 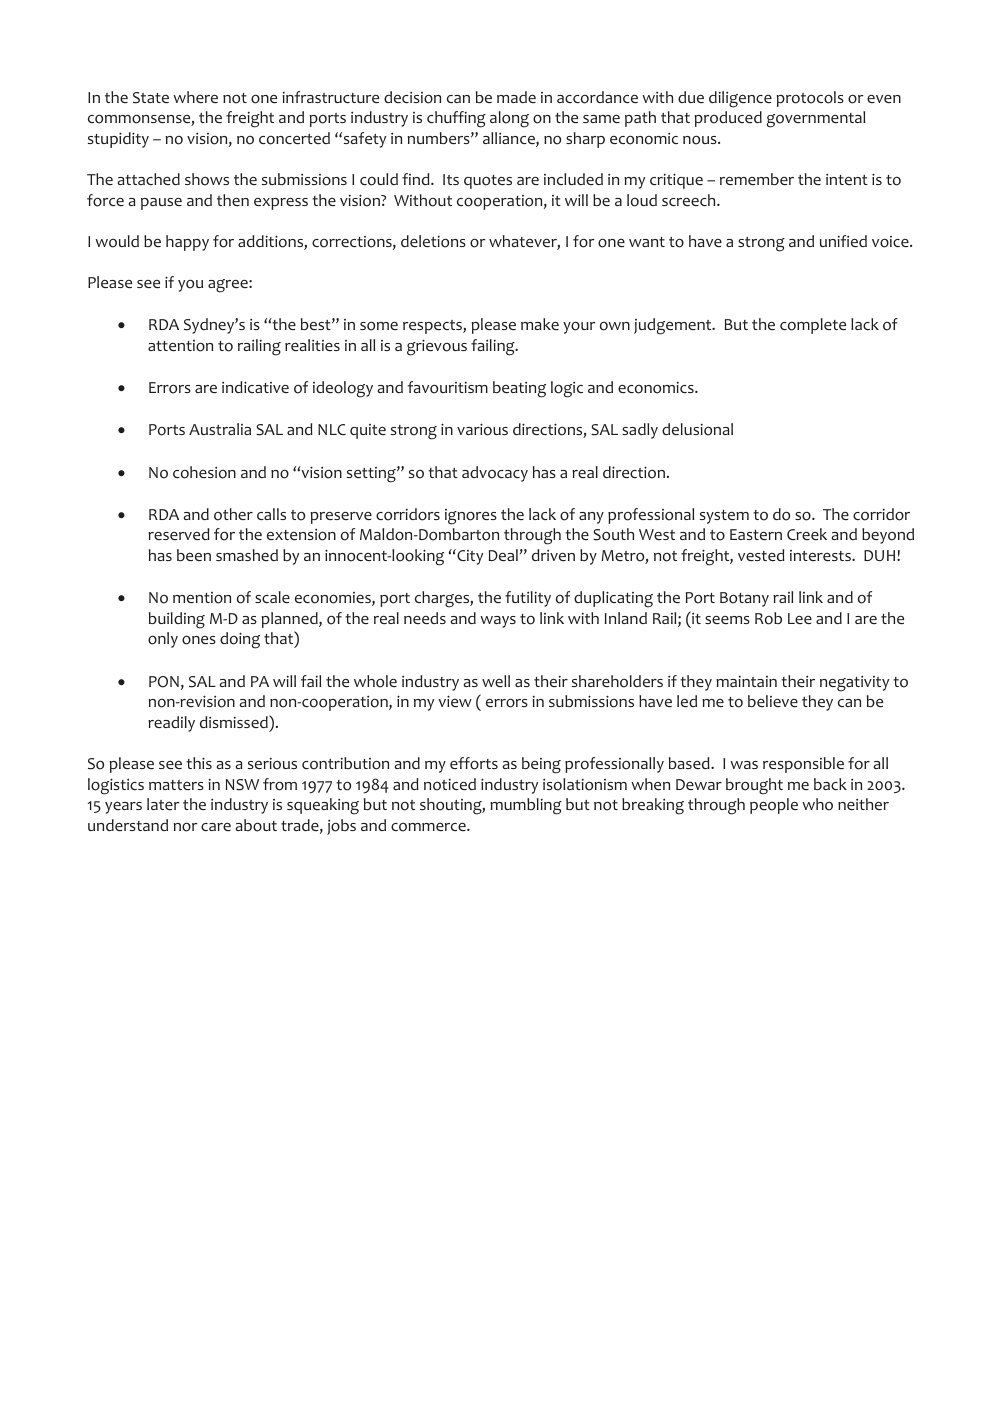 I want to click on grievous, so click(x=437, y=347).
